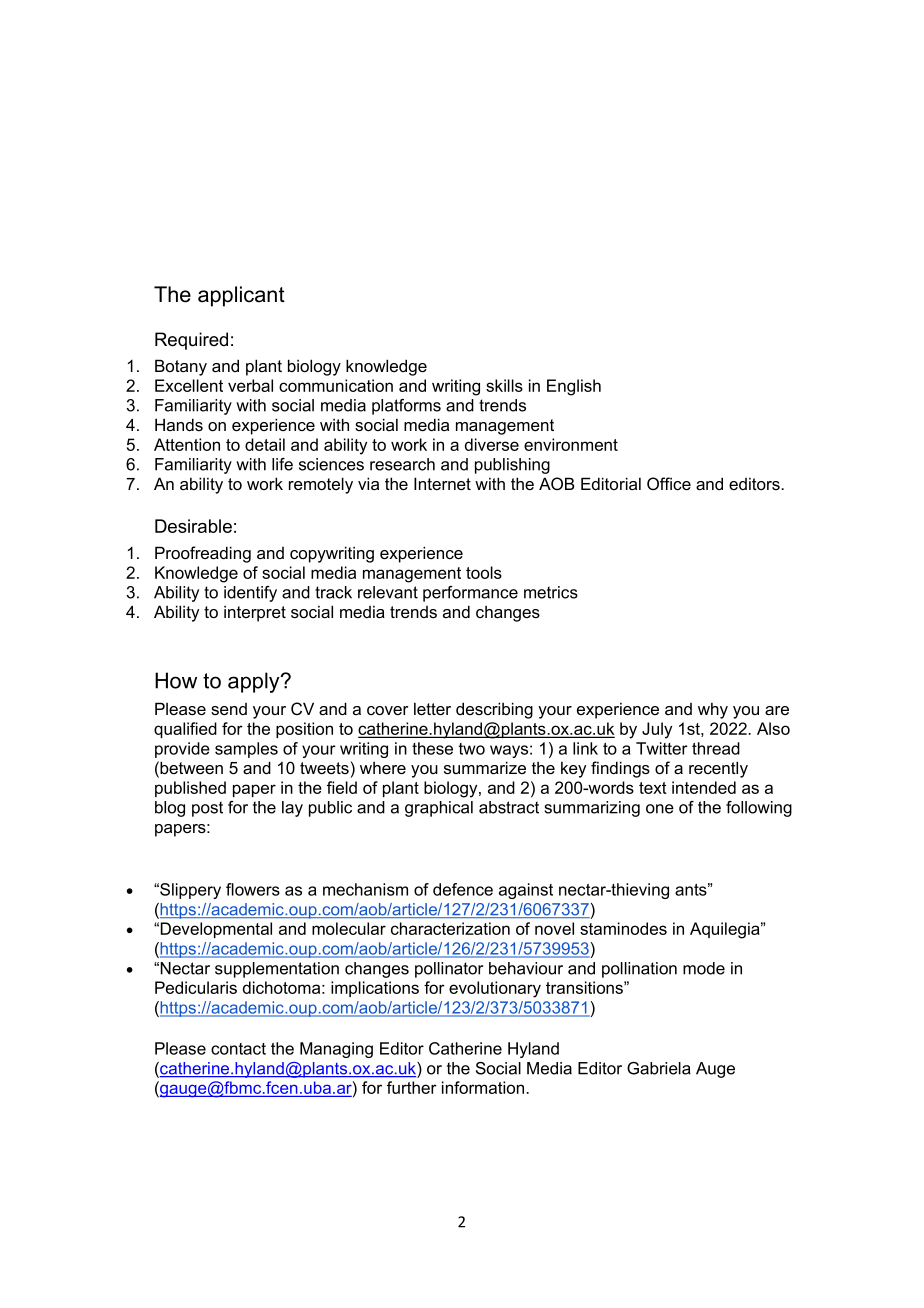 The height and width of the screenshot is (1308, 924). I want to click on applicant, so click(241, 296).
